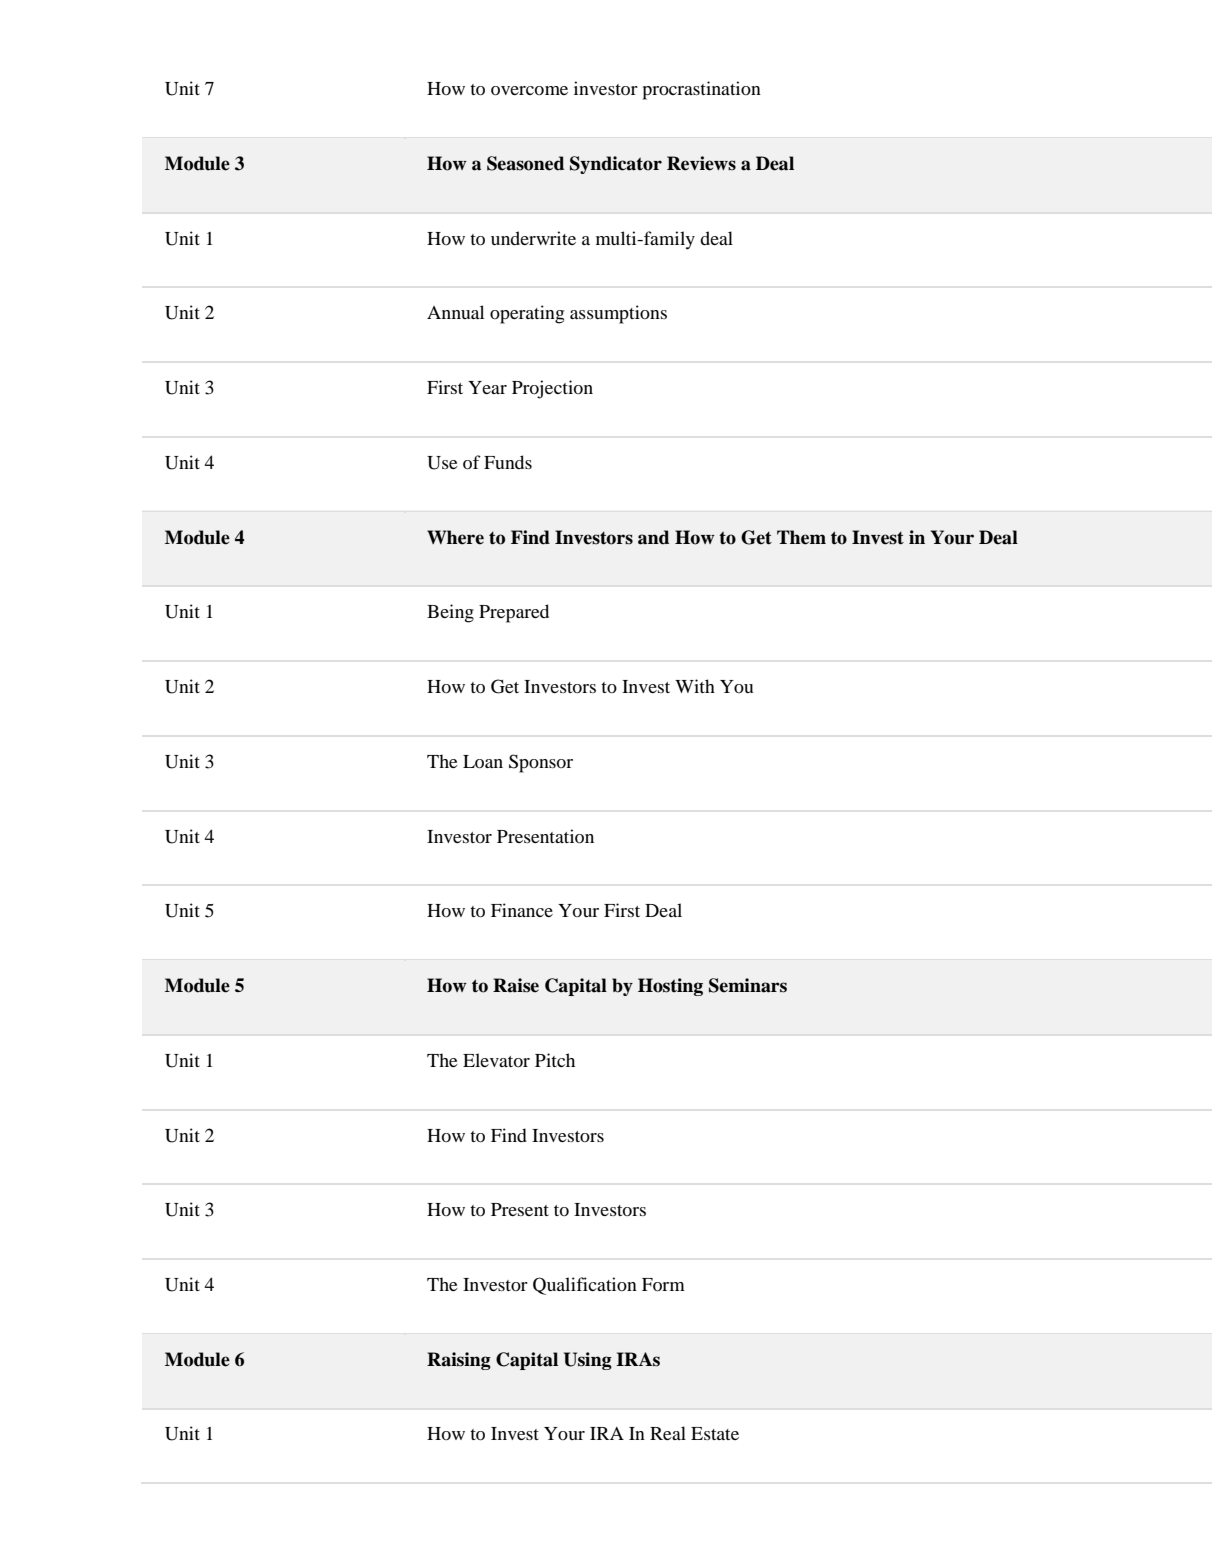  What do you see at coordinates (715, 1433) in the image?
I see `Estate` at bounding box center [715, 1433].
